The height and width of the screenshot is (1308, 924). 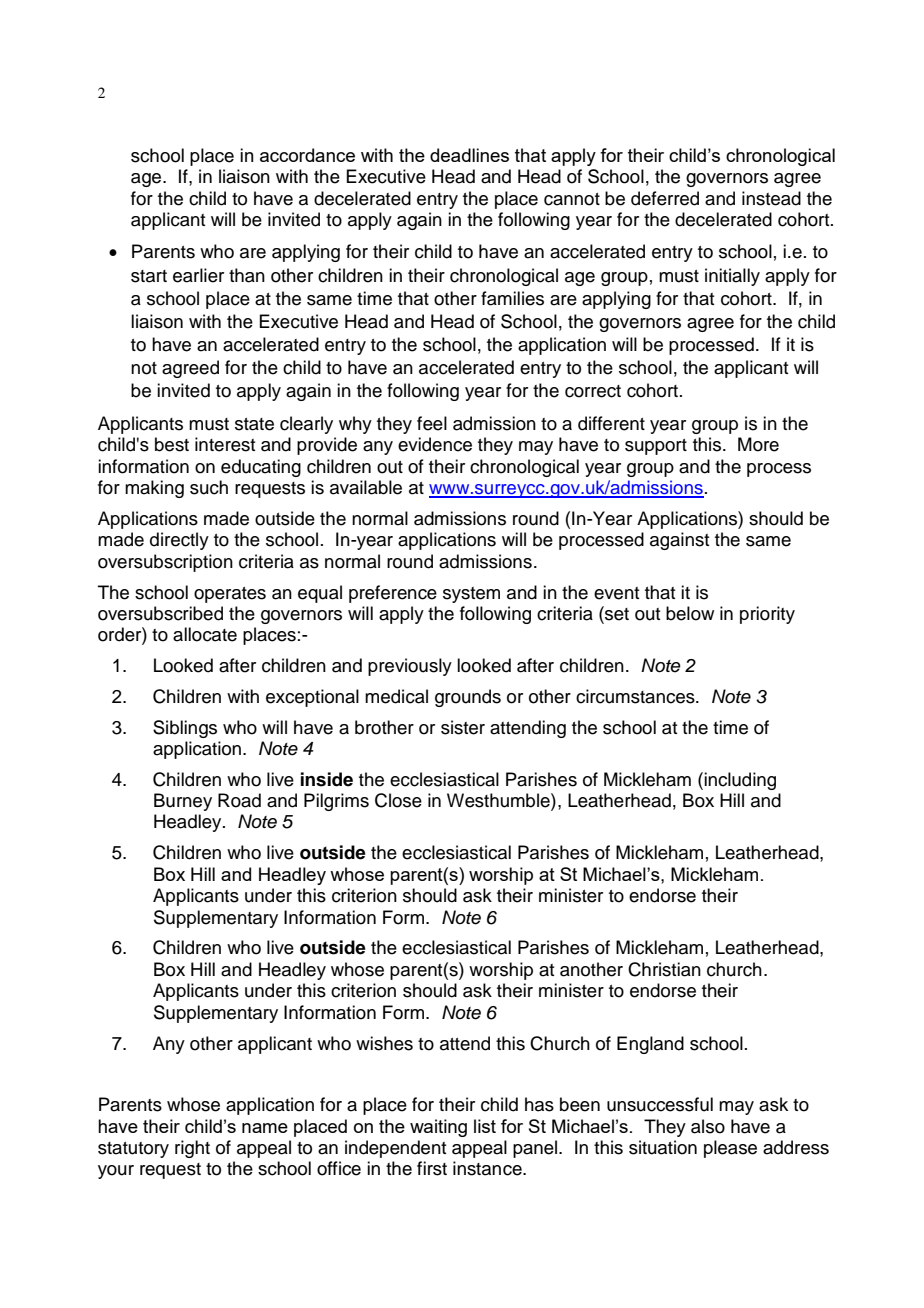 What do you see at coordinates (469, 155) in the screenshot?
I see `deadlines` at bounding box center [469, 155].
